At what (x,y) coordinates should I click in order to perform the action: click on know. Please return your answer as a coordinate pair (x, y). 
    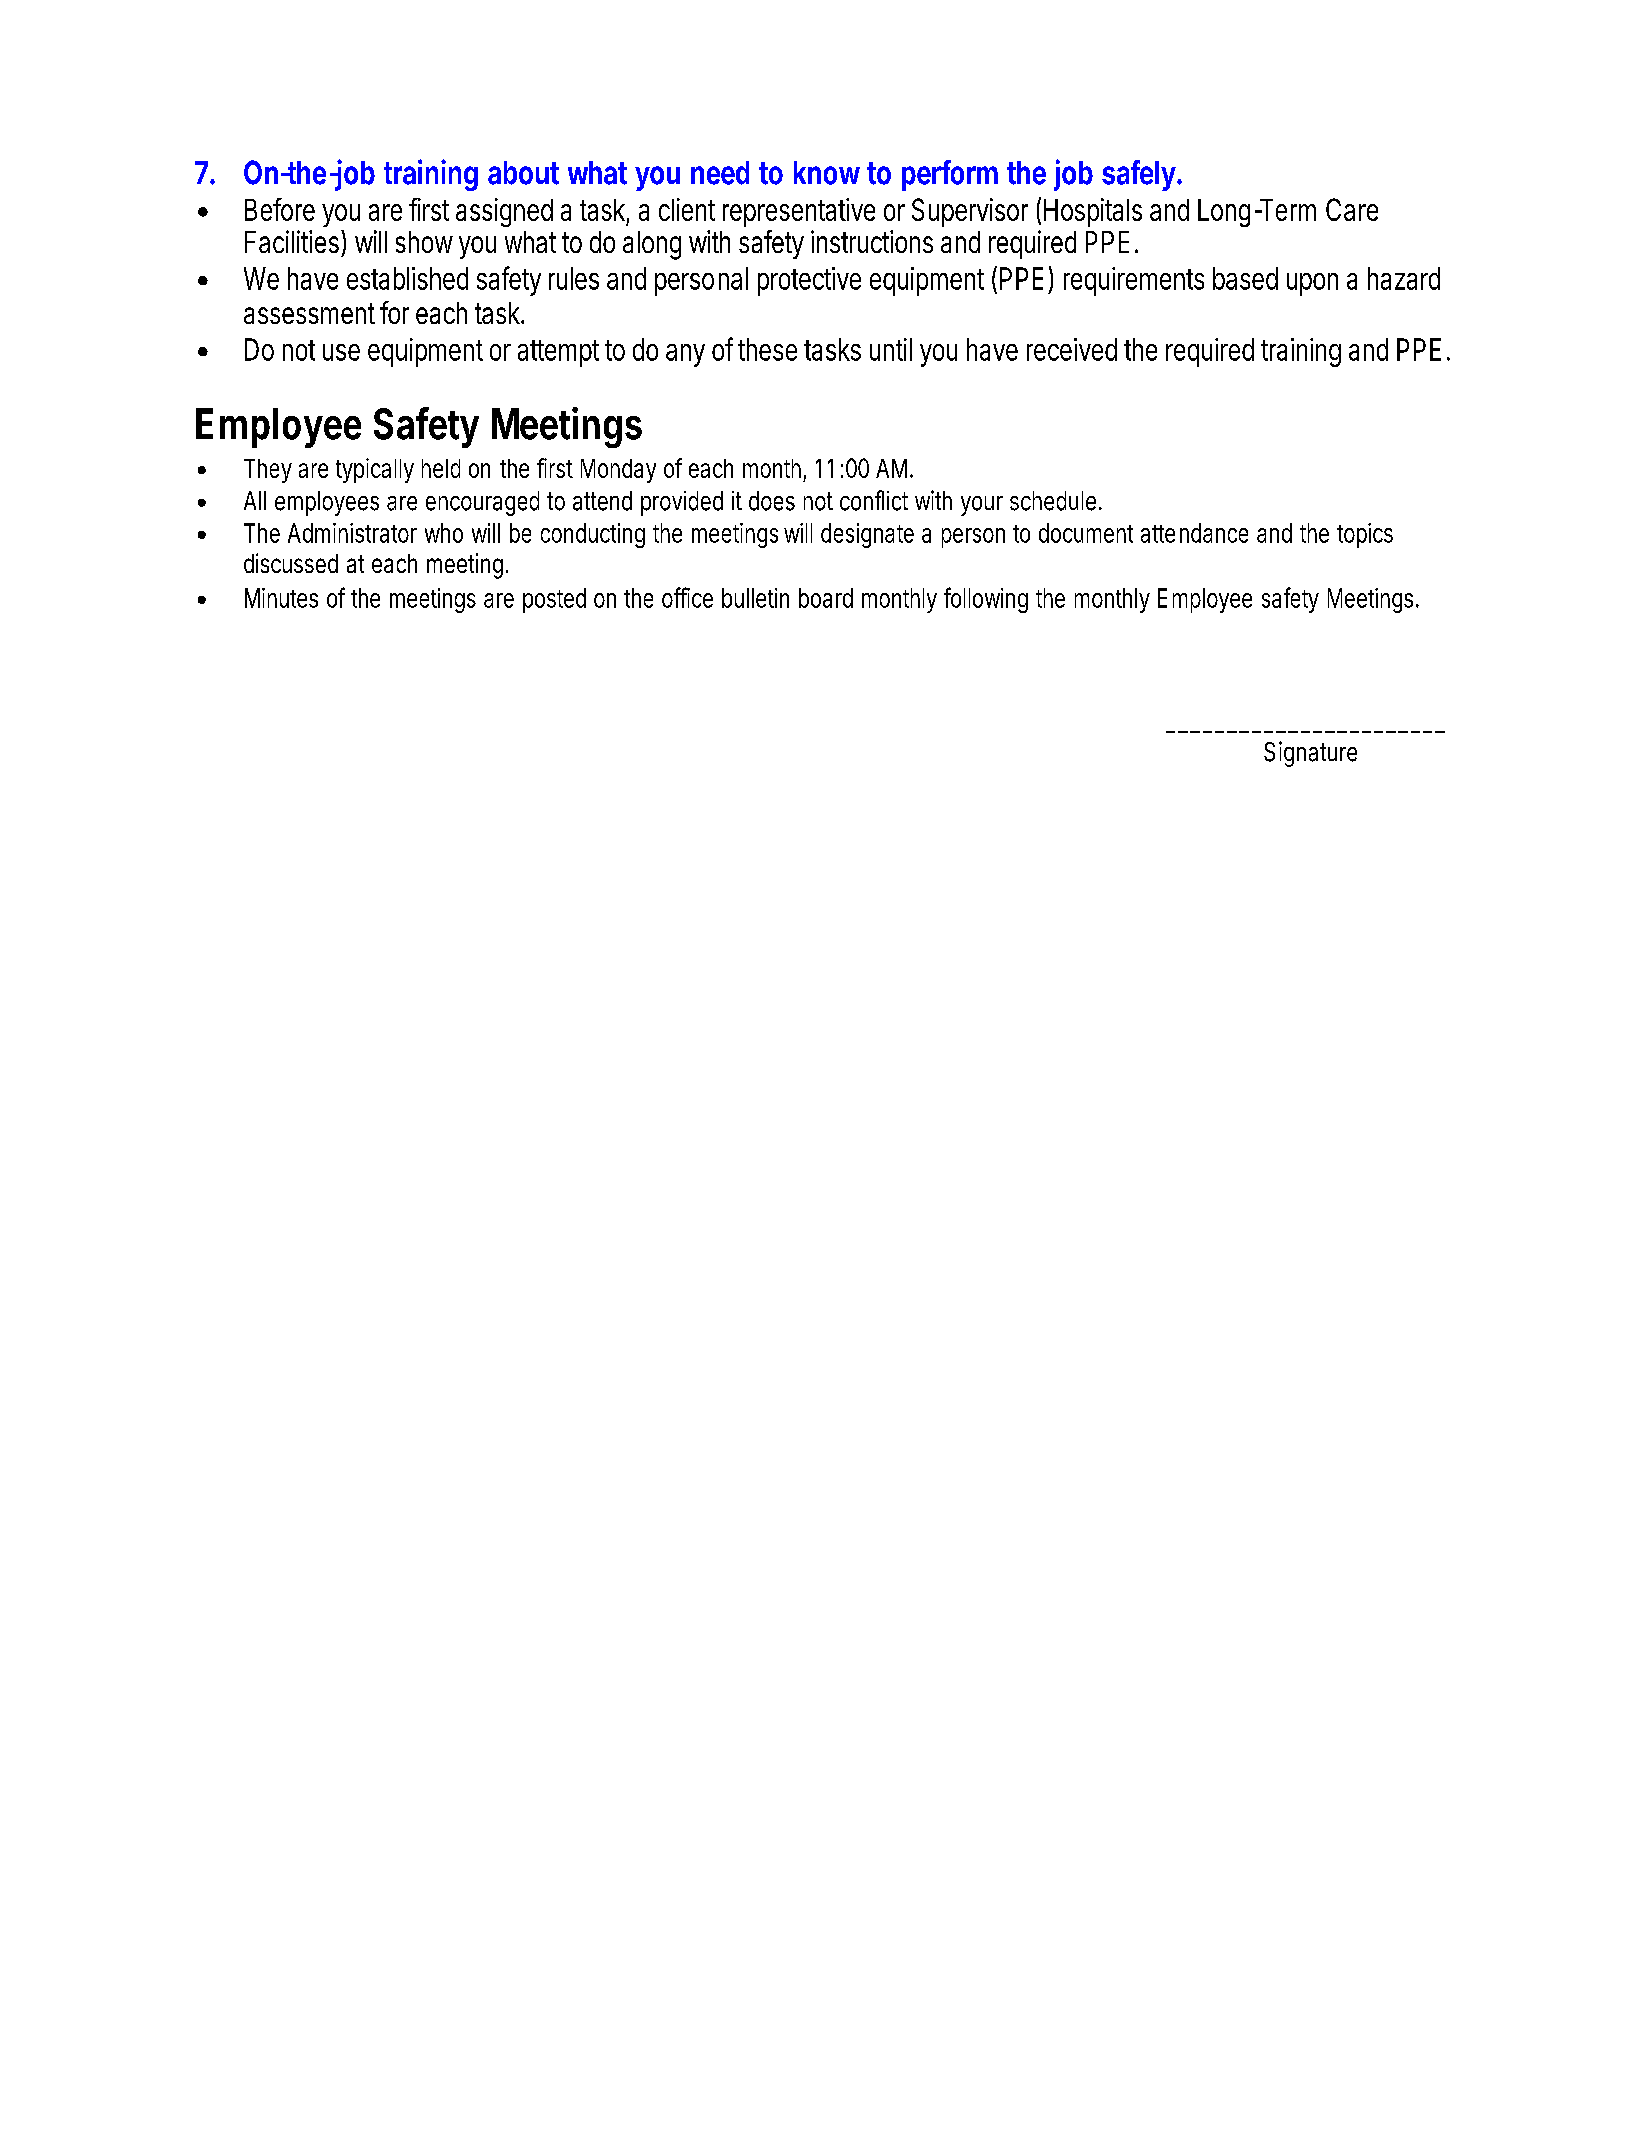
    Looking at the image, I should click on (827, 173).
